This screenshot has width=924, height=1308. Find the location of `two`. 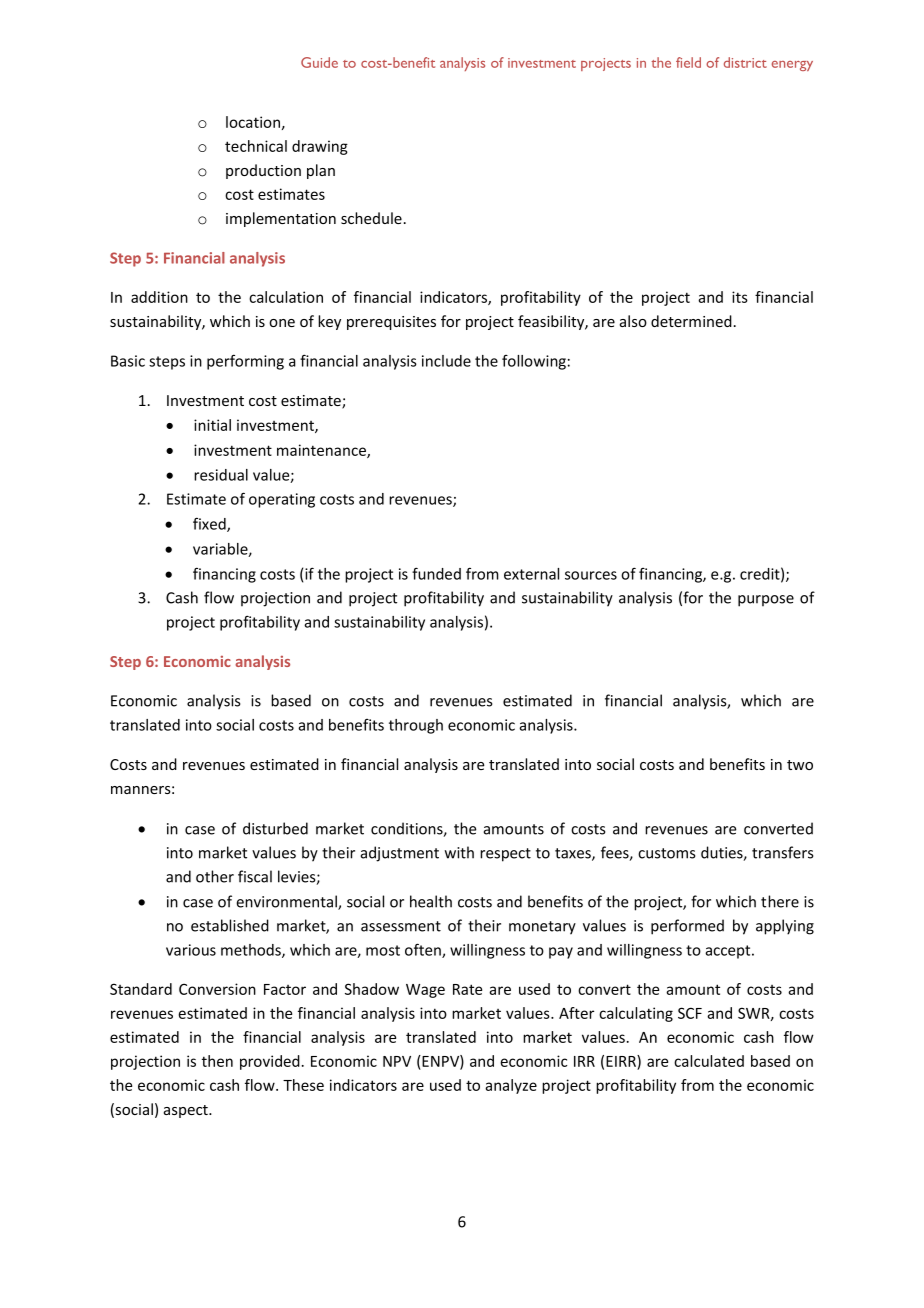

two is located at coordinates (800, 765).
